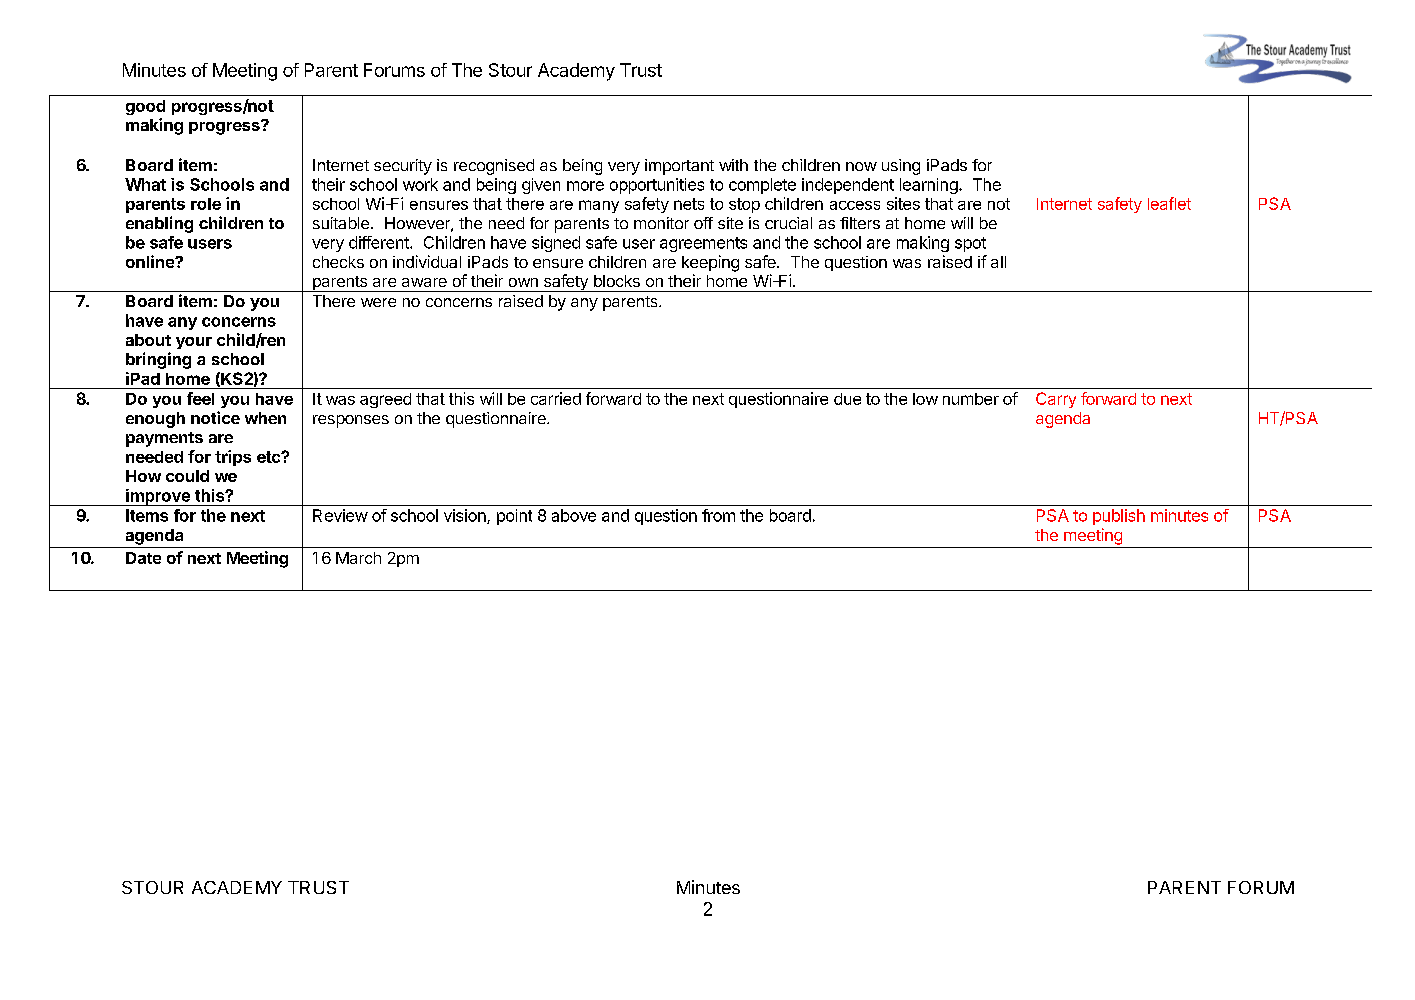 The height and width of the image is (1000, 1415). Describe the element at coordinates (187, 476) in the image. I see `could` at that location.
